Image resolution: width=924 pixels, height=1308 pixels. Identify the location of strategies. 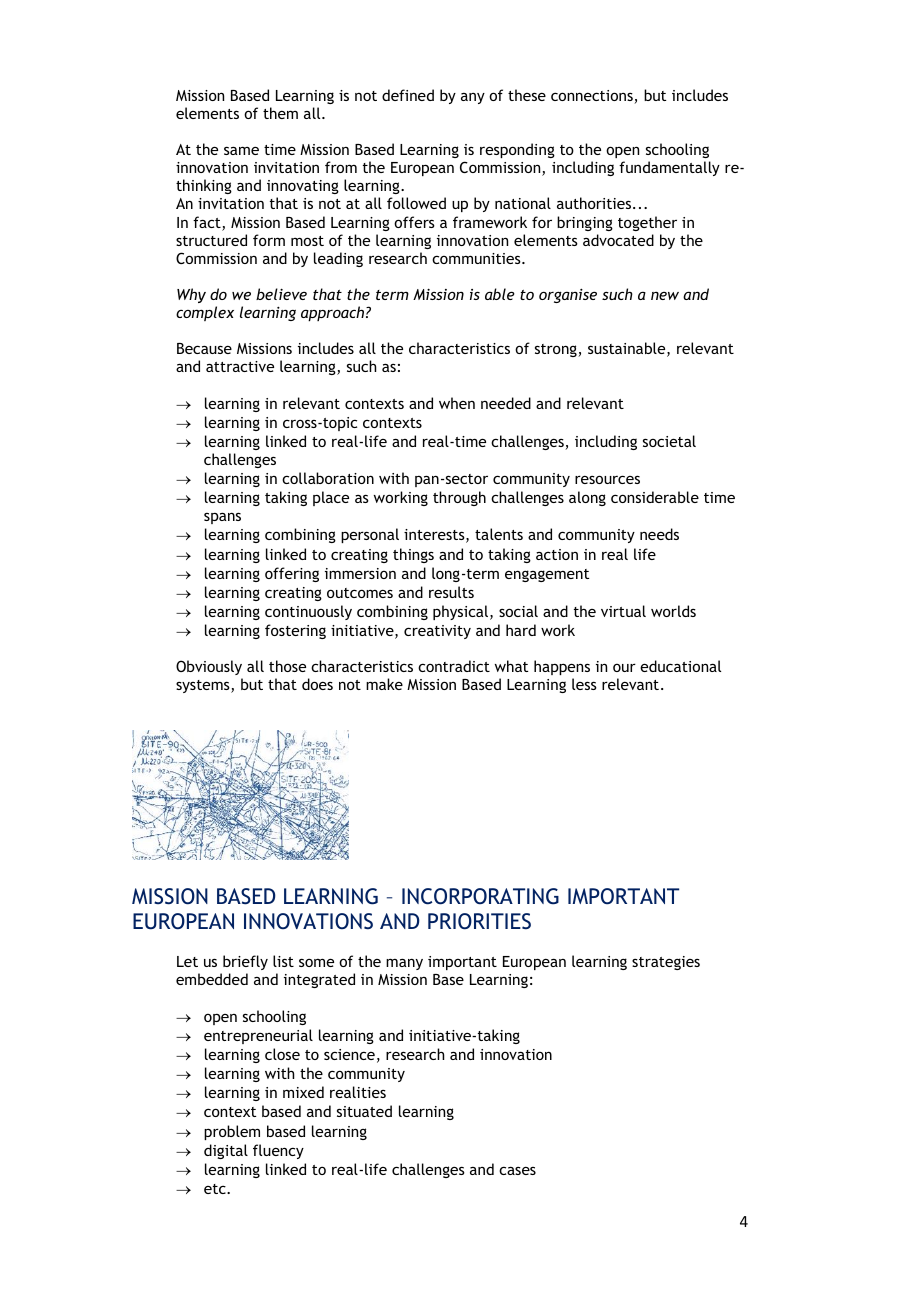
(666, 963).
